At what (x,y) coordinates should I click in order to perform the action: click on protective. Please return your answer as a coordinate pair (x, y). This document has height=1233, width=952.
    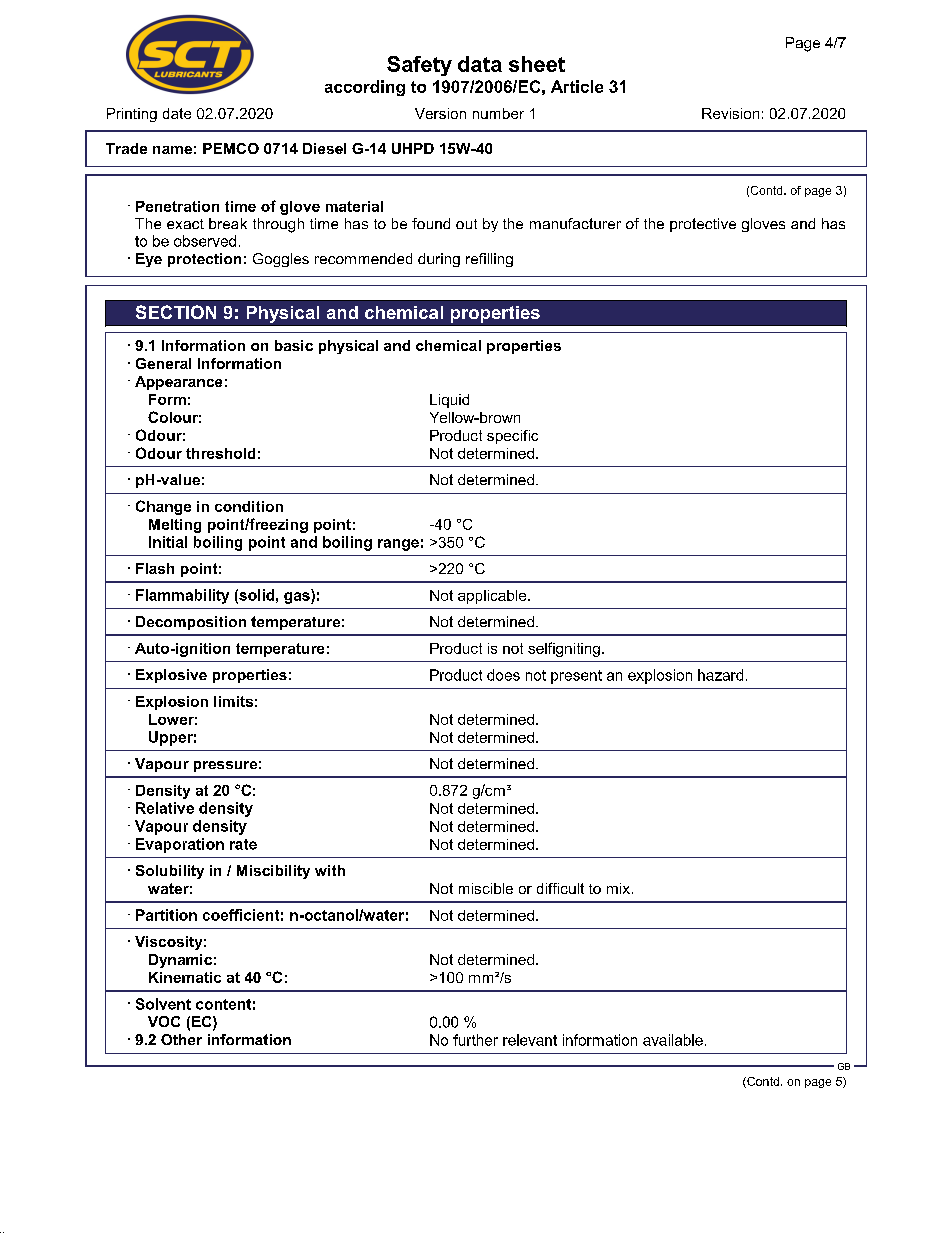
    Looking at the image, I should click on (703, 225).
